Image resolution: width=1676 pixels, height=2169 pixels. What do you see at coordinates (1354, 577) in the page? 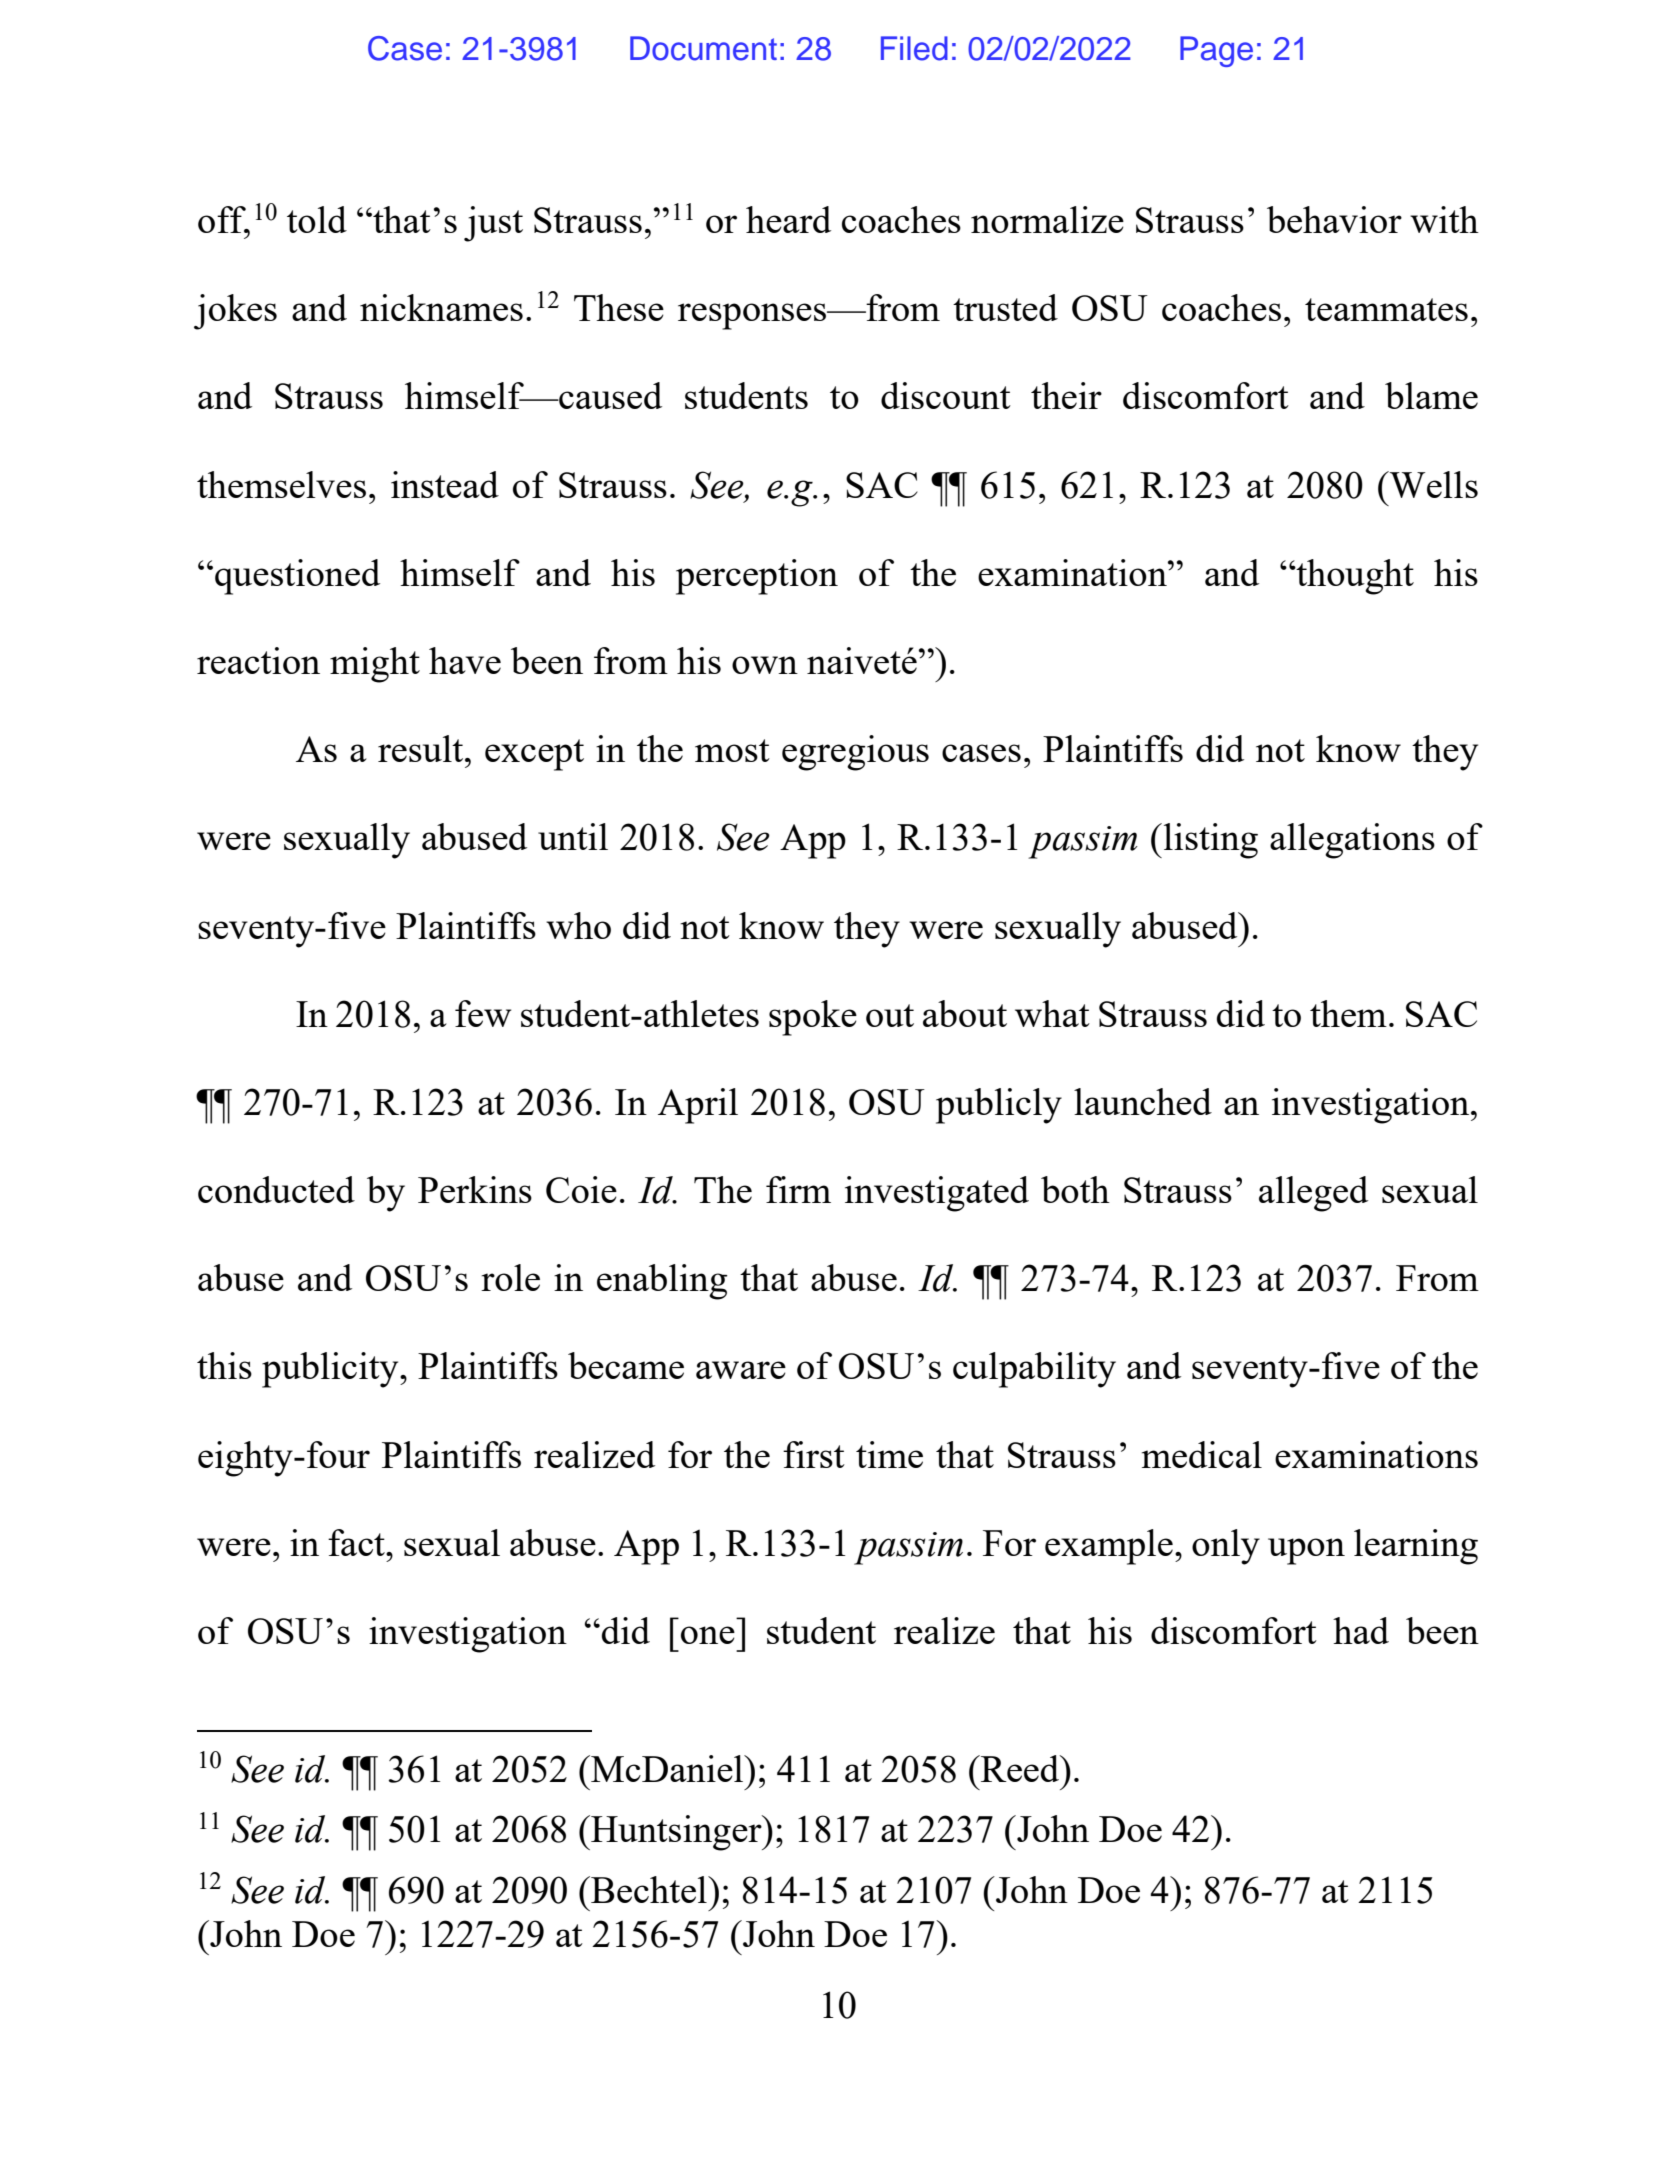
I see `thought` at bounding box center [1354, 577].
